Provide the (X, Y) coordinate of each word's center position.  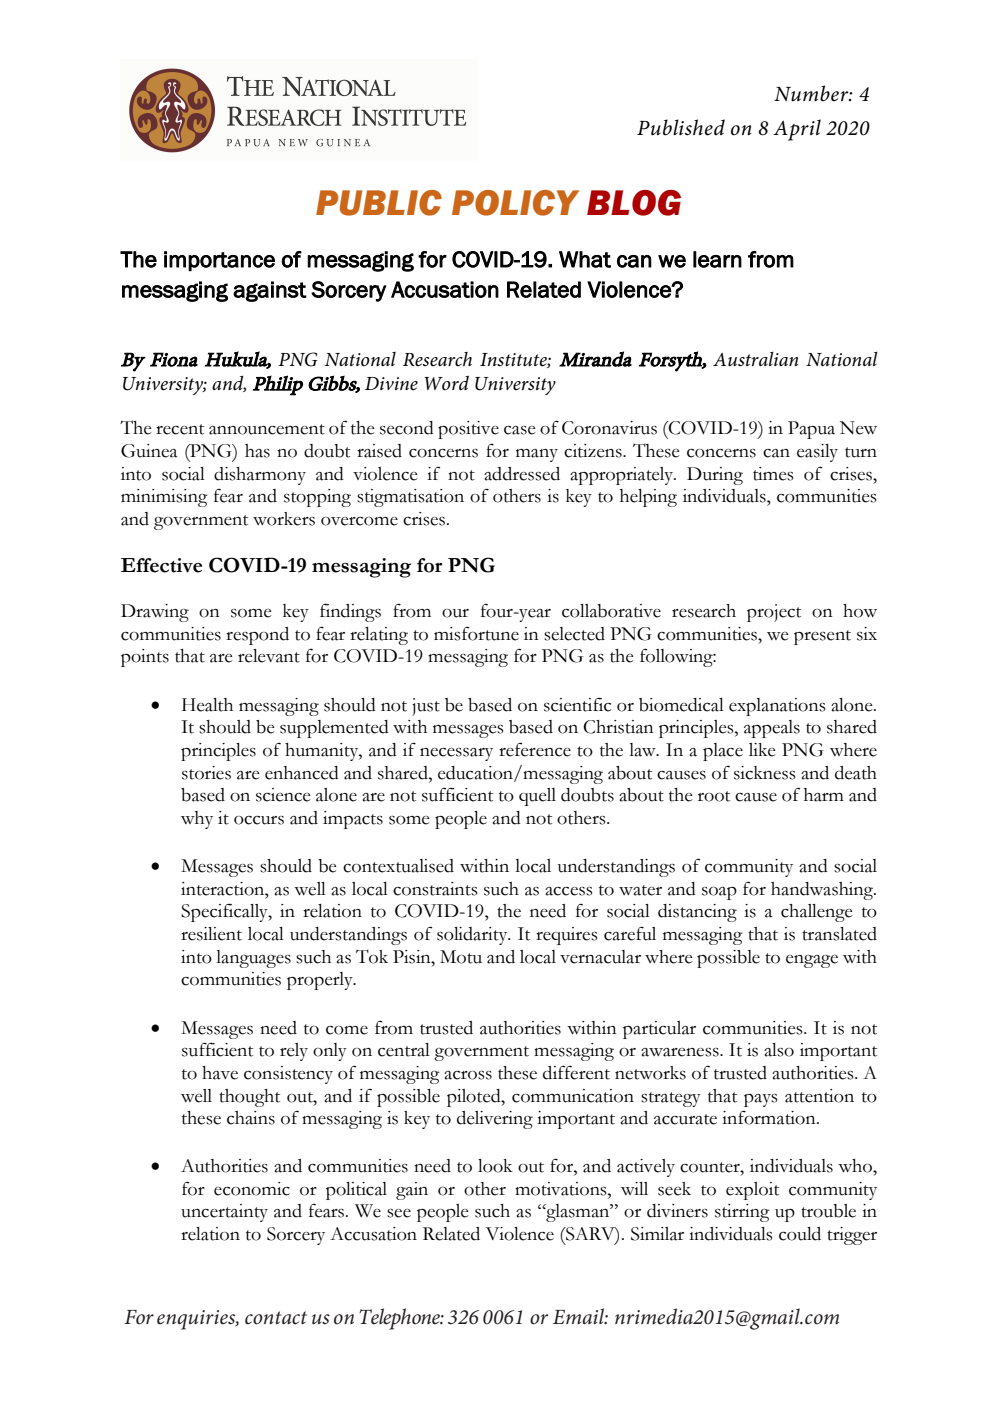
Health (207, 705)
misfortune (476, 633)
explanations (777, 707)
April (797, 130)
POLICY (515, 203)
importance (219, 261)
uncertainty (224, 1213)
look (495, 1166)
